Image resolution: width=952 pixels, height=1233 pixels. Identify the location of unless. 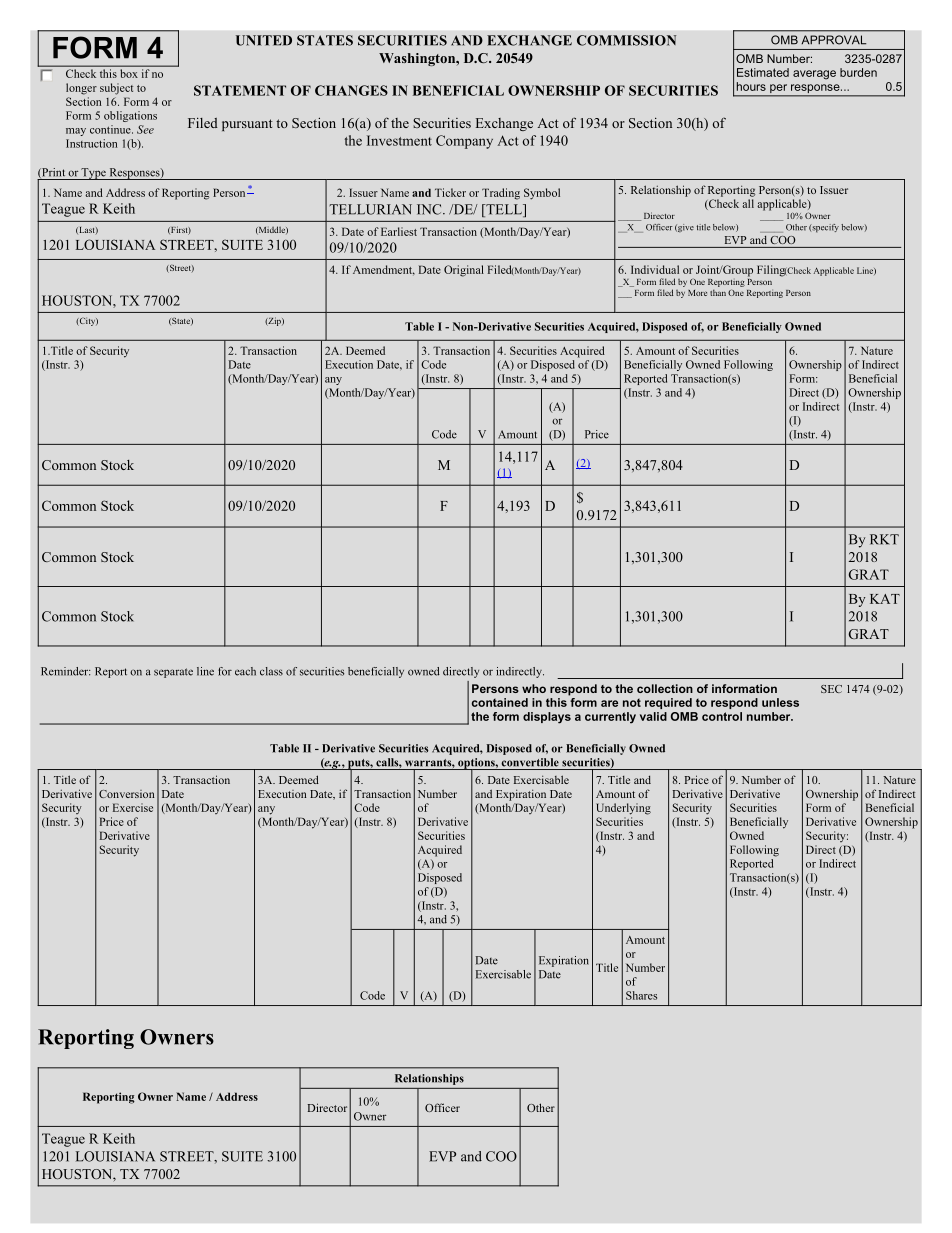
(780, 702).
